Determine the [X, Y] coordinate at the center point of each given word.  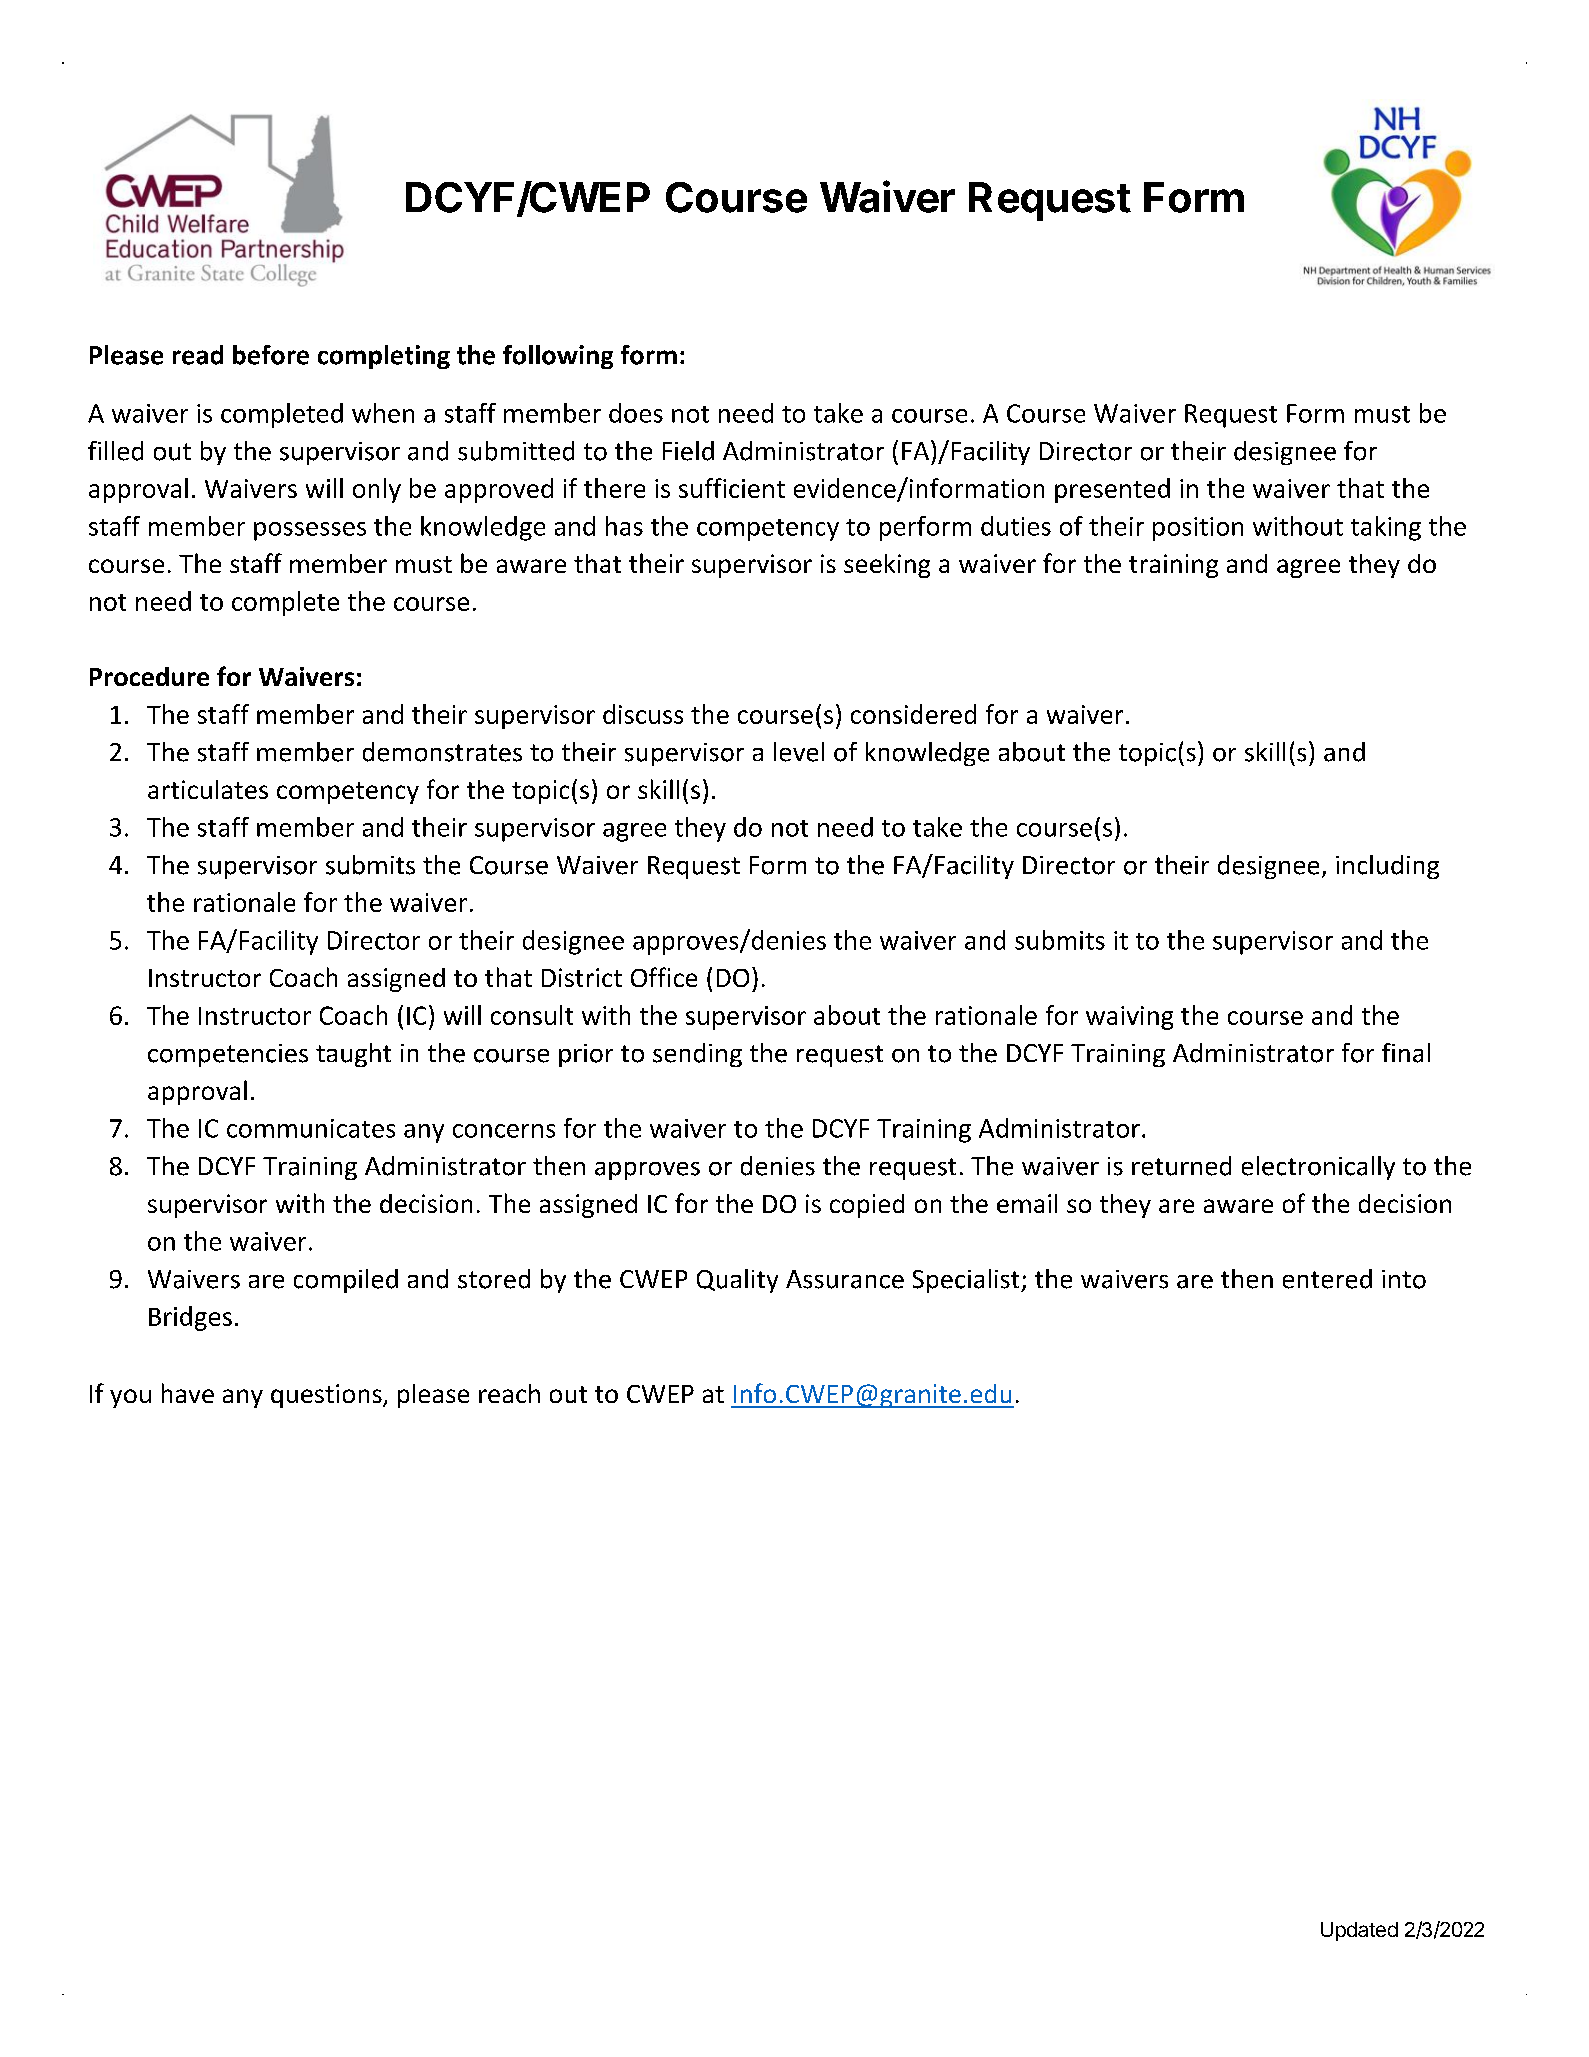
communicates [311, 1128]
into [1404, 1279]
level [799, 752]
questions [327, 1396]
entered [1327, 1279]
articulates [208, 789]
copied [867, 1206]
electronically [1318, 1168]
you [130, 1398]
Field [688, 451]
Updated [1359, 1931]
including [1387, 867]
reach [509, 1393]
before [271, 355]
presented [1112, 490]
